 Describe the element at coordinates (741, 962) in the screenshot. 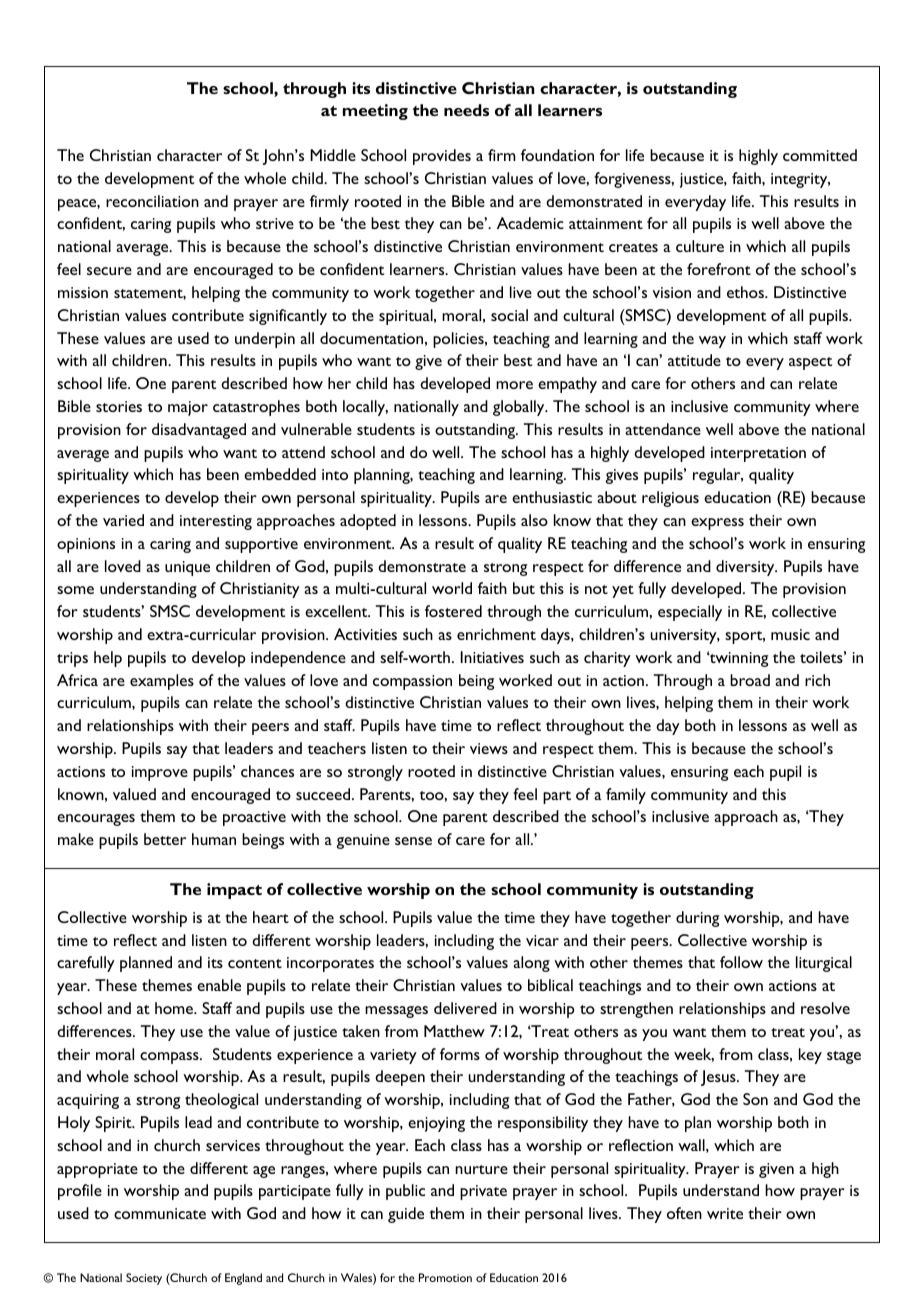

I see `follow` at that location.
